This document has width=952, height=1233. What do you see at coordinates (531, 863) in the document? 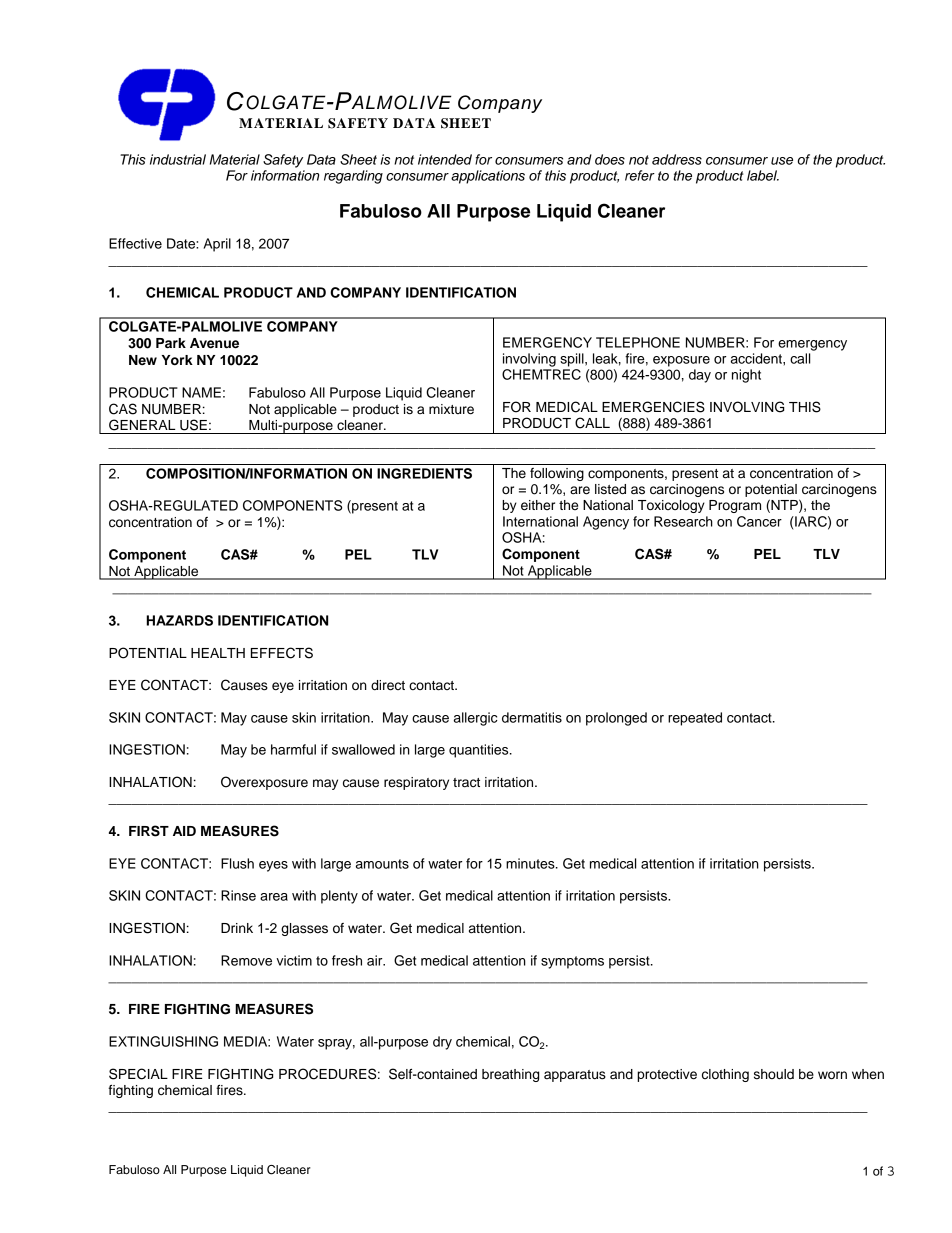
I see `minutes` at bounding box center [531, 863].
